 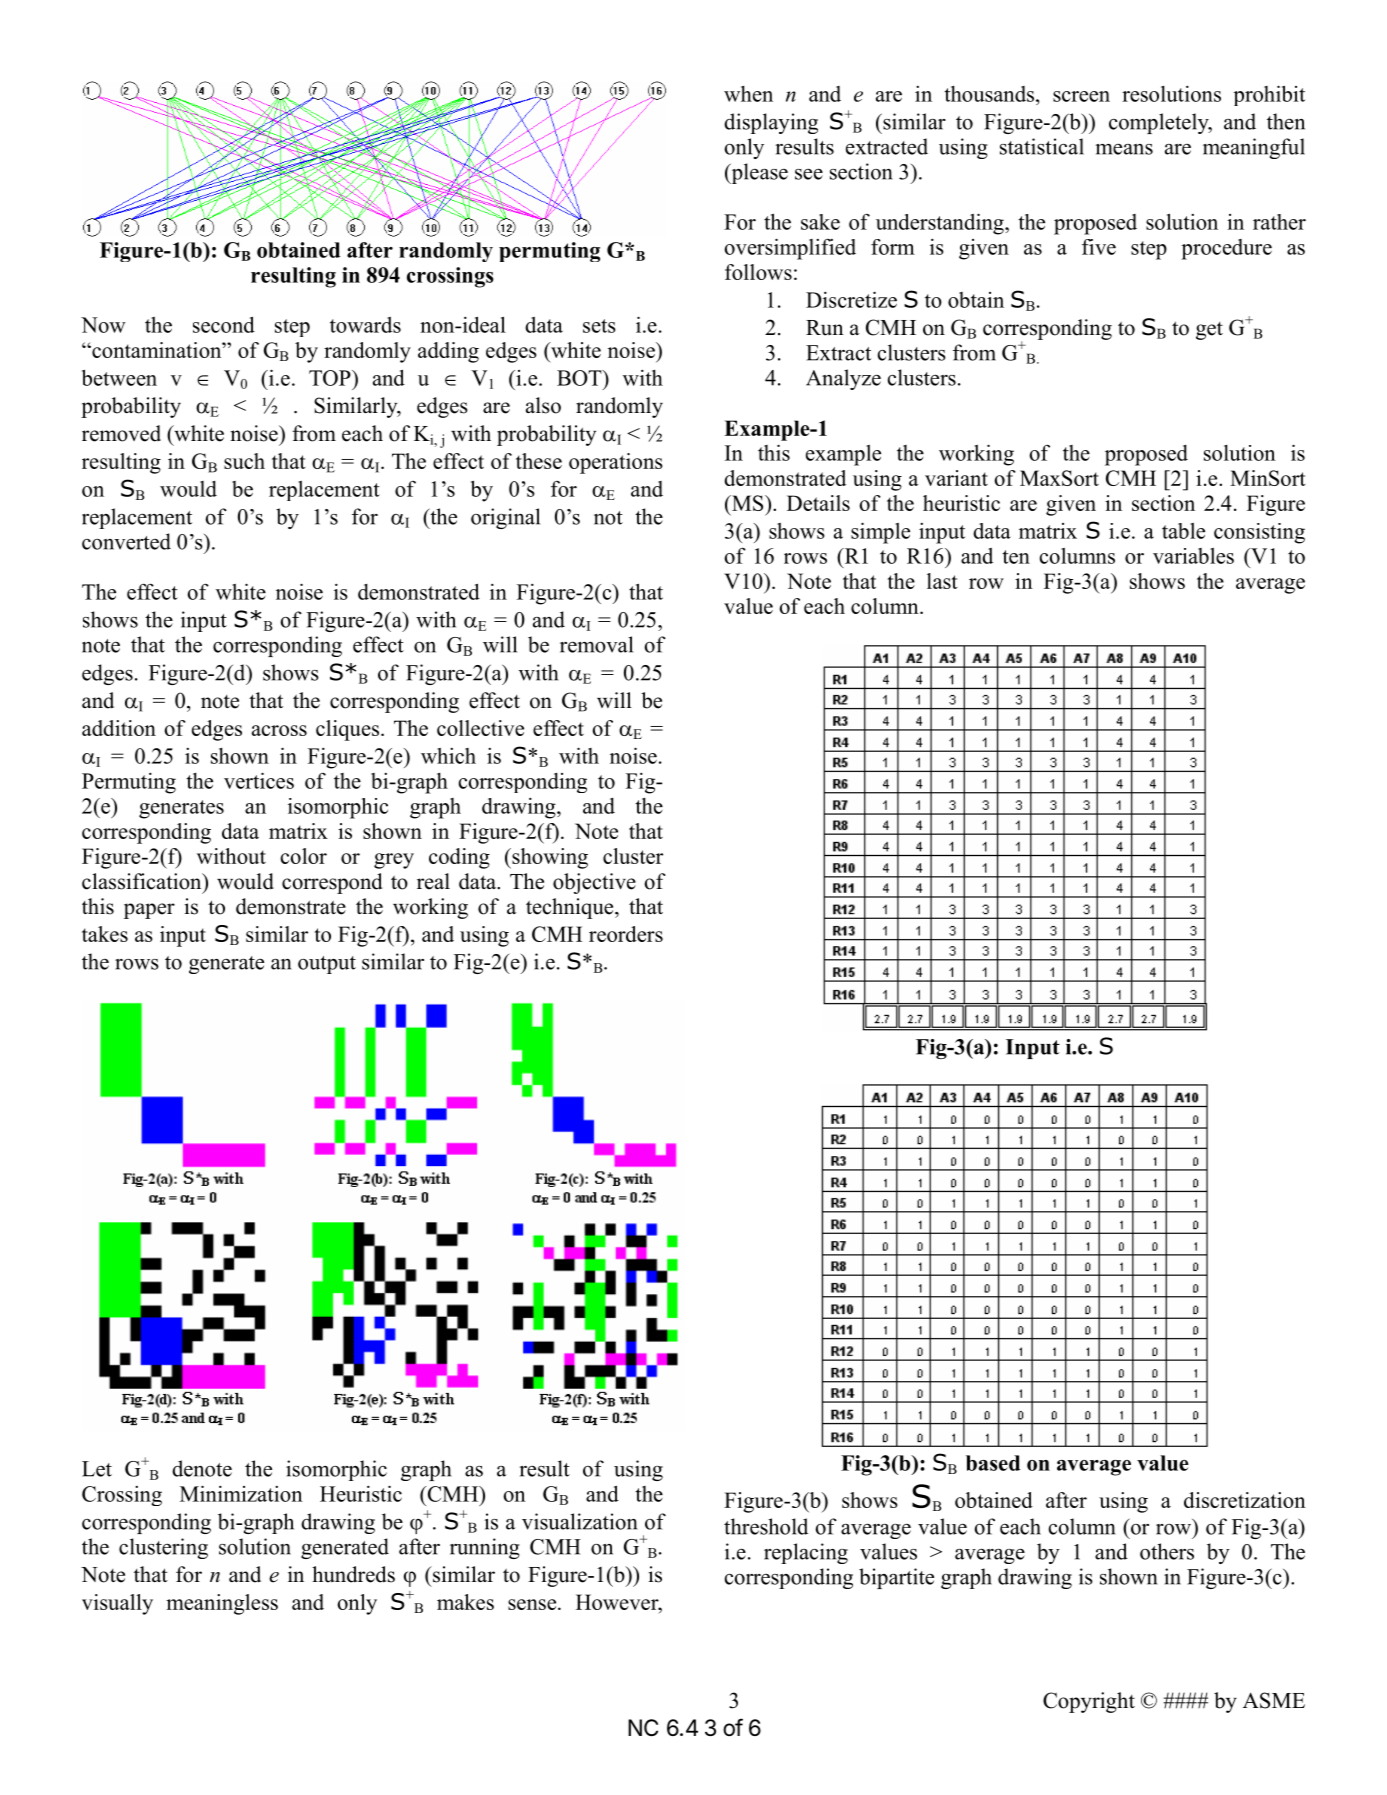 I want to click on second, so click(x=224, y=324).
